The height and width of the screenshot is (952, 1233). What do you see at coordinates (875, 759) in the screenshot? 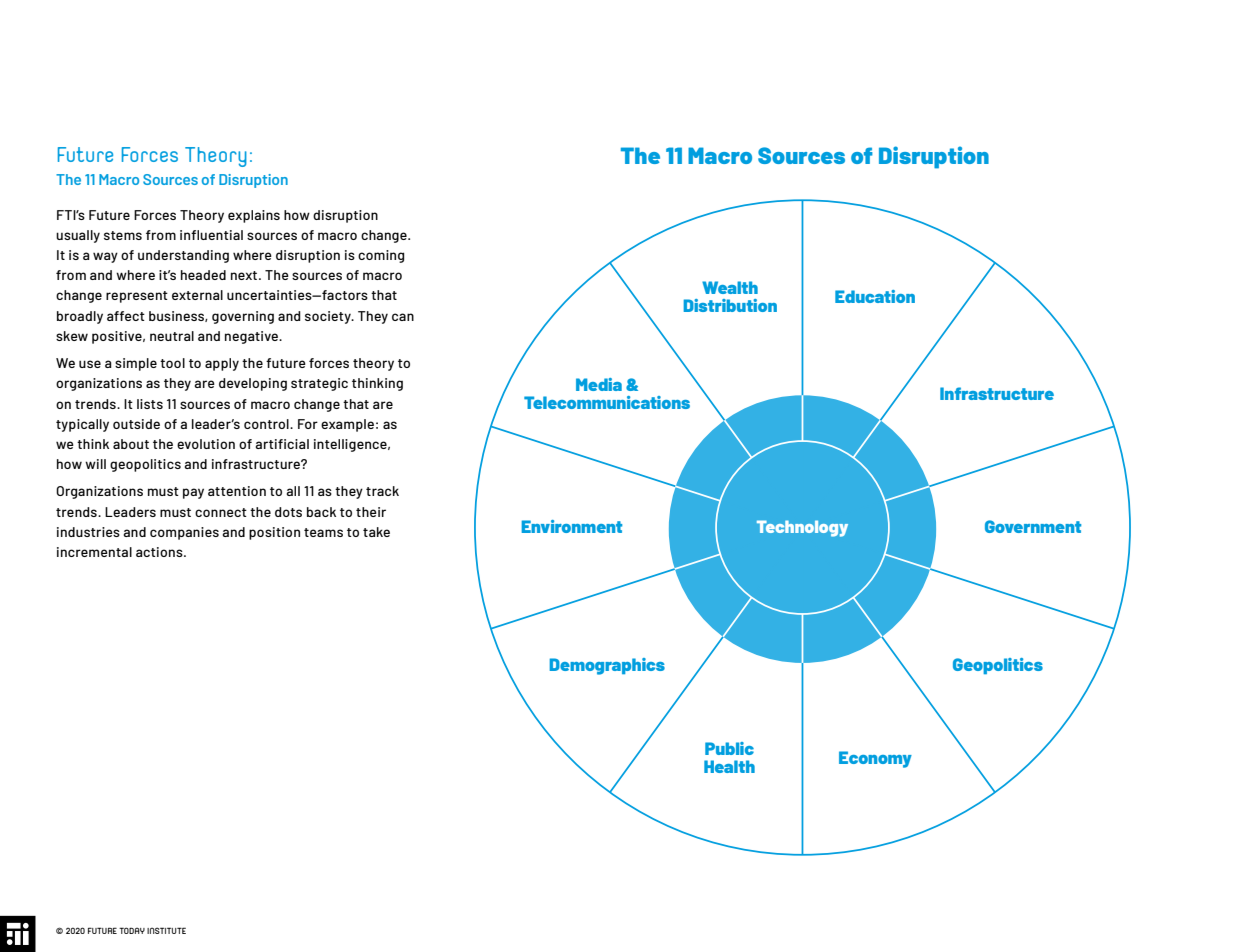
I see `Economy` at bounding box center [875, 759].
